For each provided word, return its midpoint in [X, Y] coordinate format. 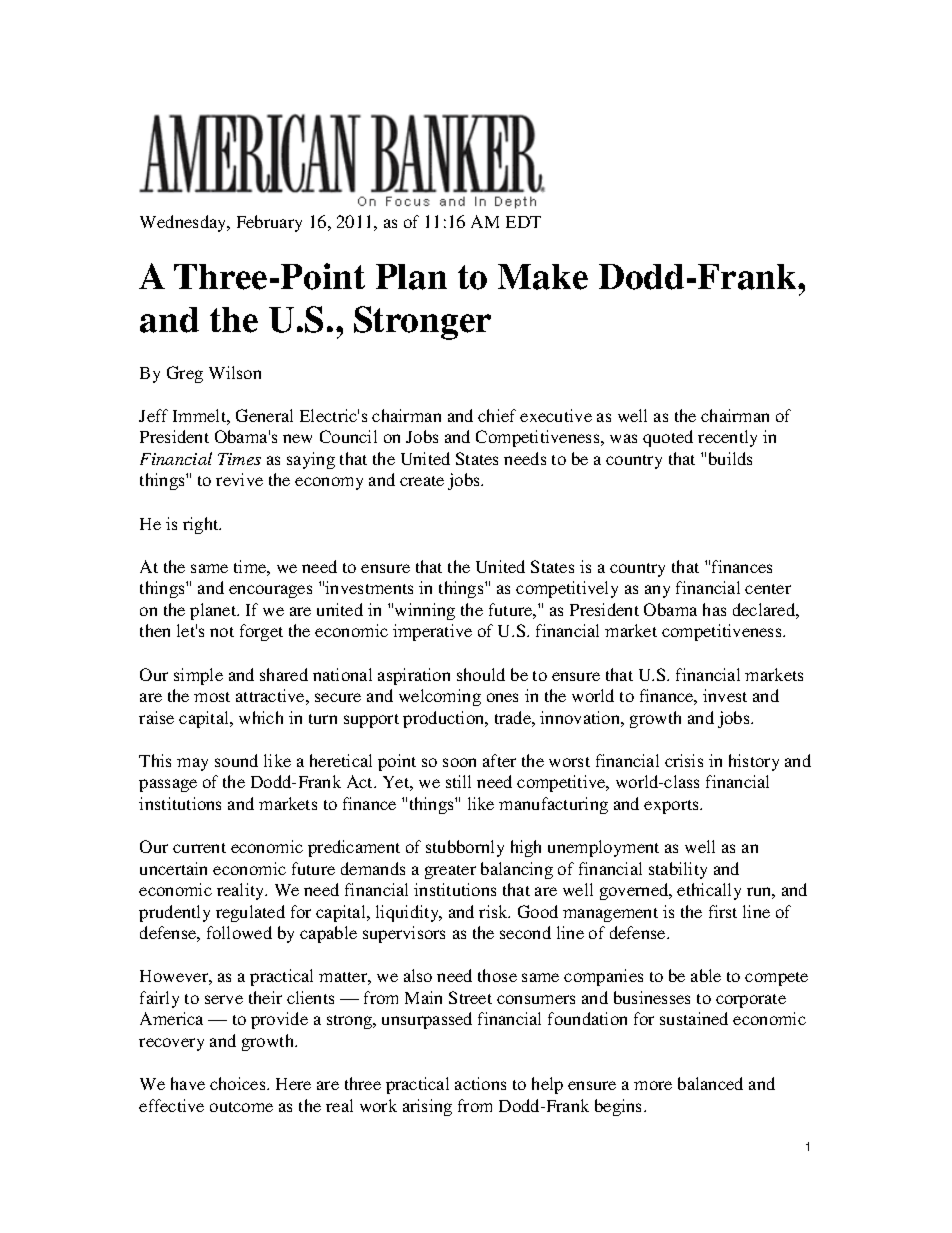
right [202, 525]
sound [236, 760]
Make [543, 277]
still [458, 781]
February [269, 223]
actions [480, 1083]
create [422, 481]
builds [730, 458]
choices [239, 1083]
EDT [523, 222]
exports [673, 807]
